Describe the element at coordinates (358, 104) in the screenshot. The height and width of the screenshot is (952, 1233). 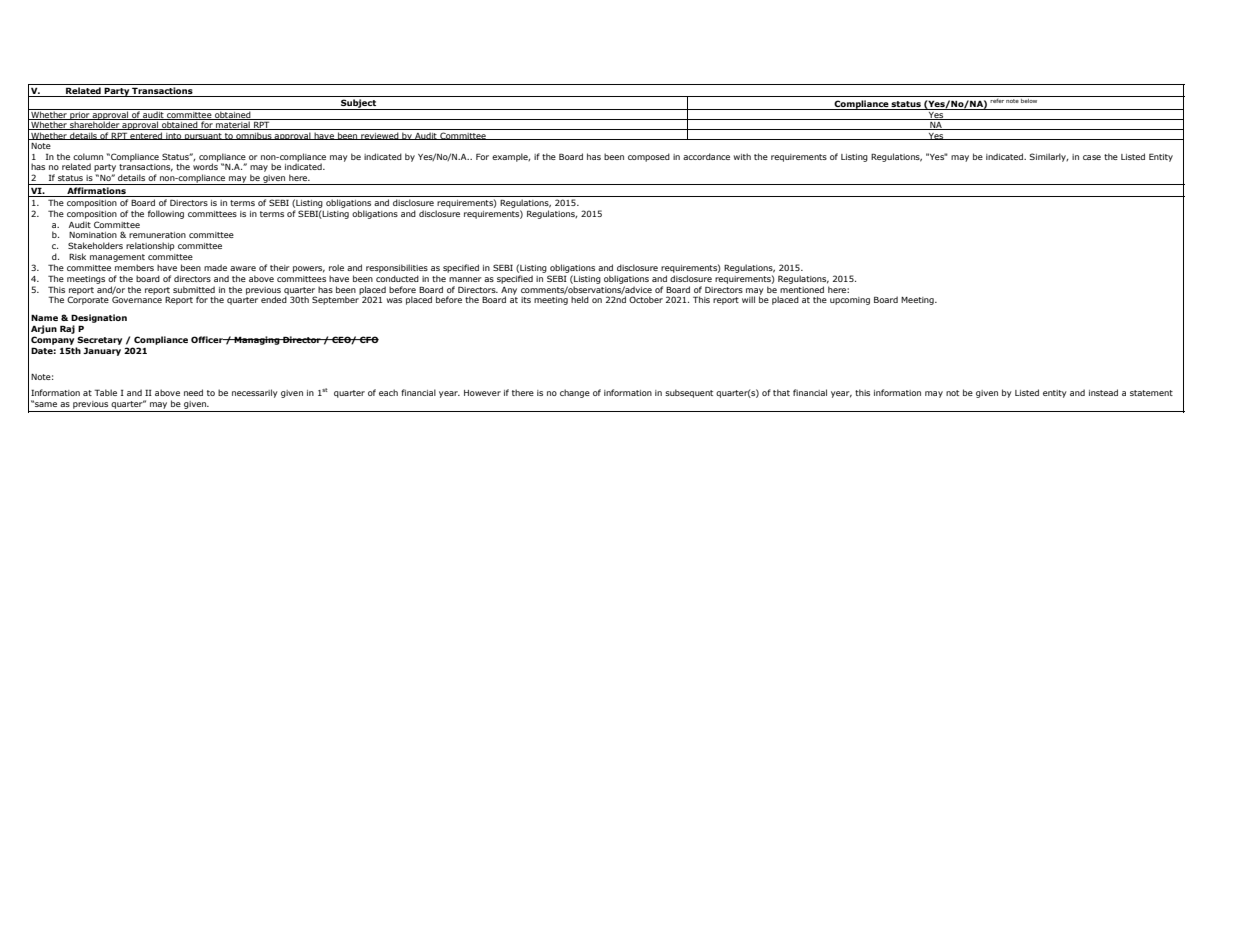
I see `Subject` at that location.
